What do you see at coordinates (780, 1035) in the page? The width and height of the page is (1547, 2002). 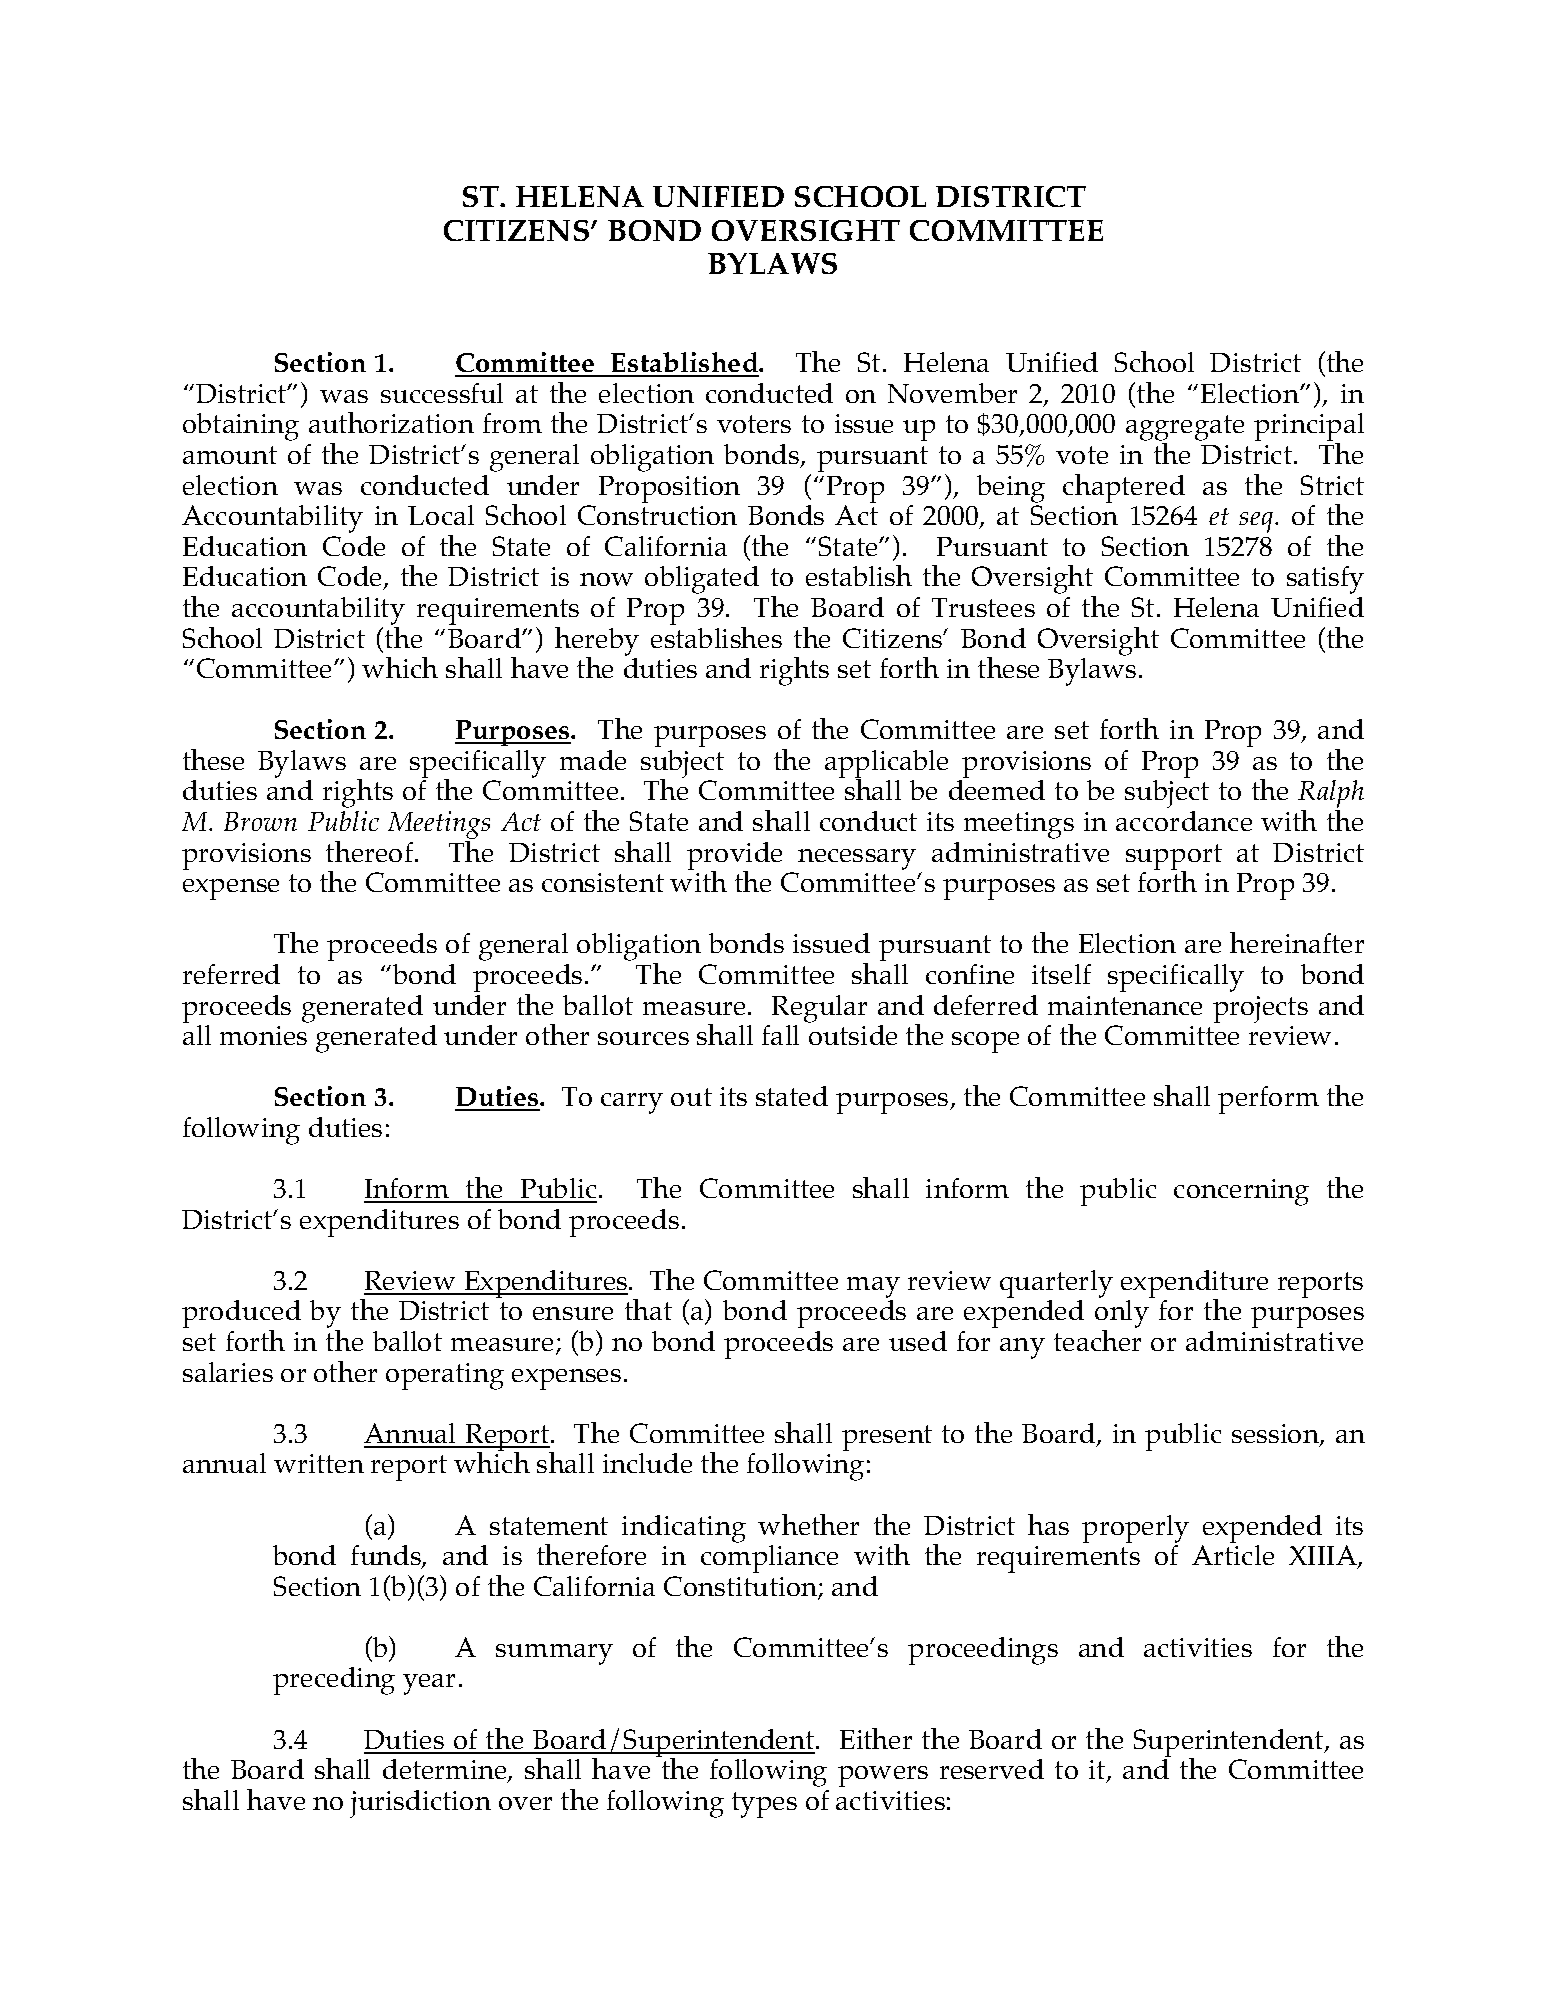 I see `fall` at bounding box center [780, 1035].
